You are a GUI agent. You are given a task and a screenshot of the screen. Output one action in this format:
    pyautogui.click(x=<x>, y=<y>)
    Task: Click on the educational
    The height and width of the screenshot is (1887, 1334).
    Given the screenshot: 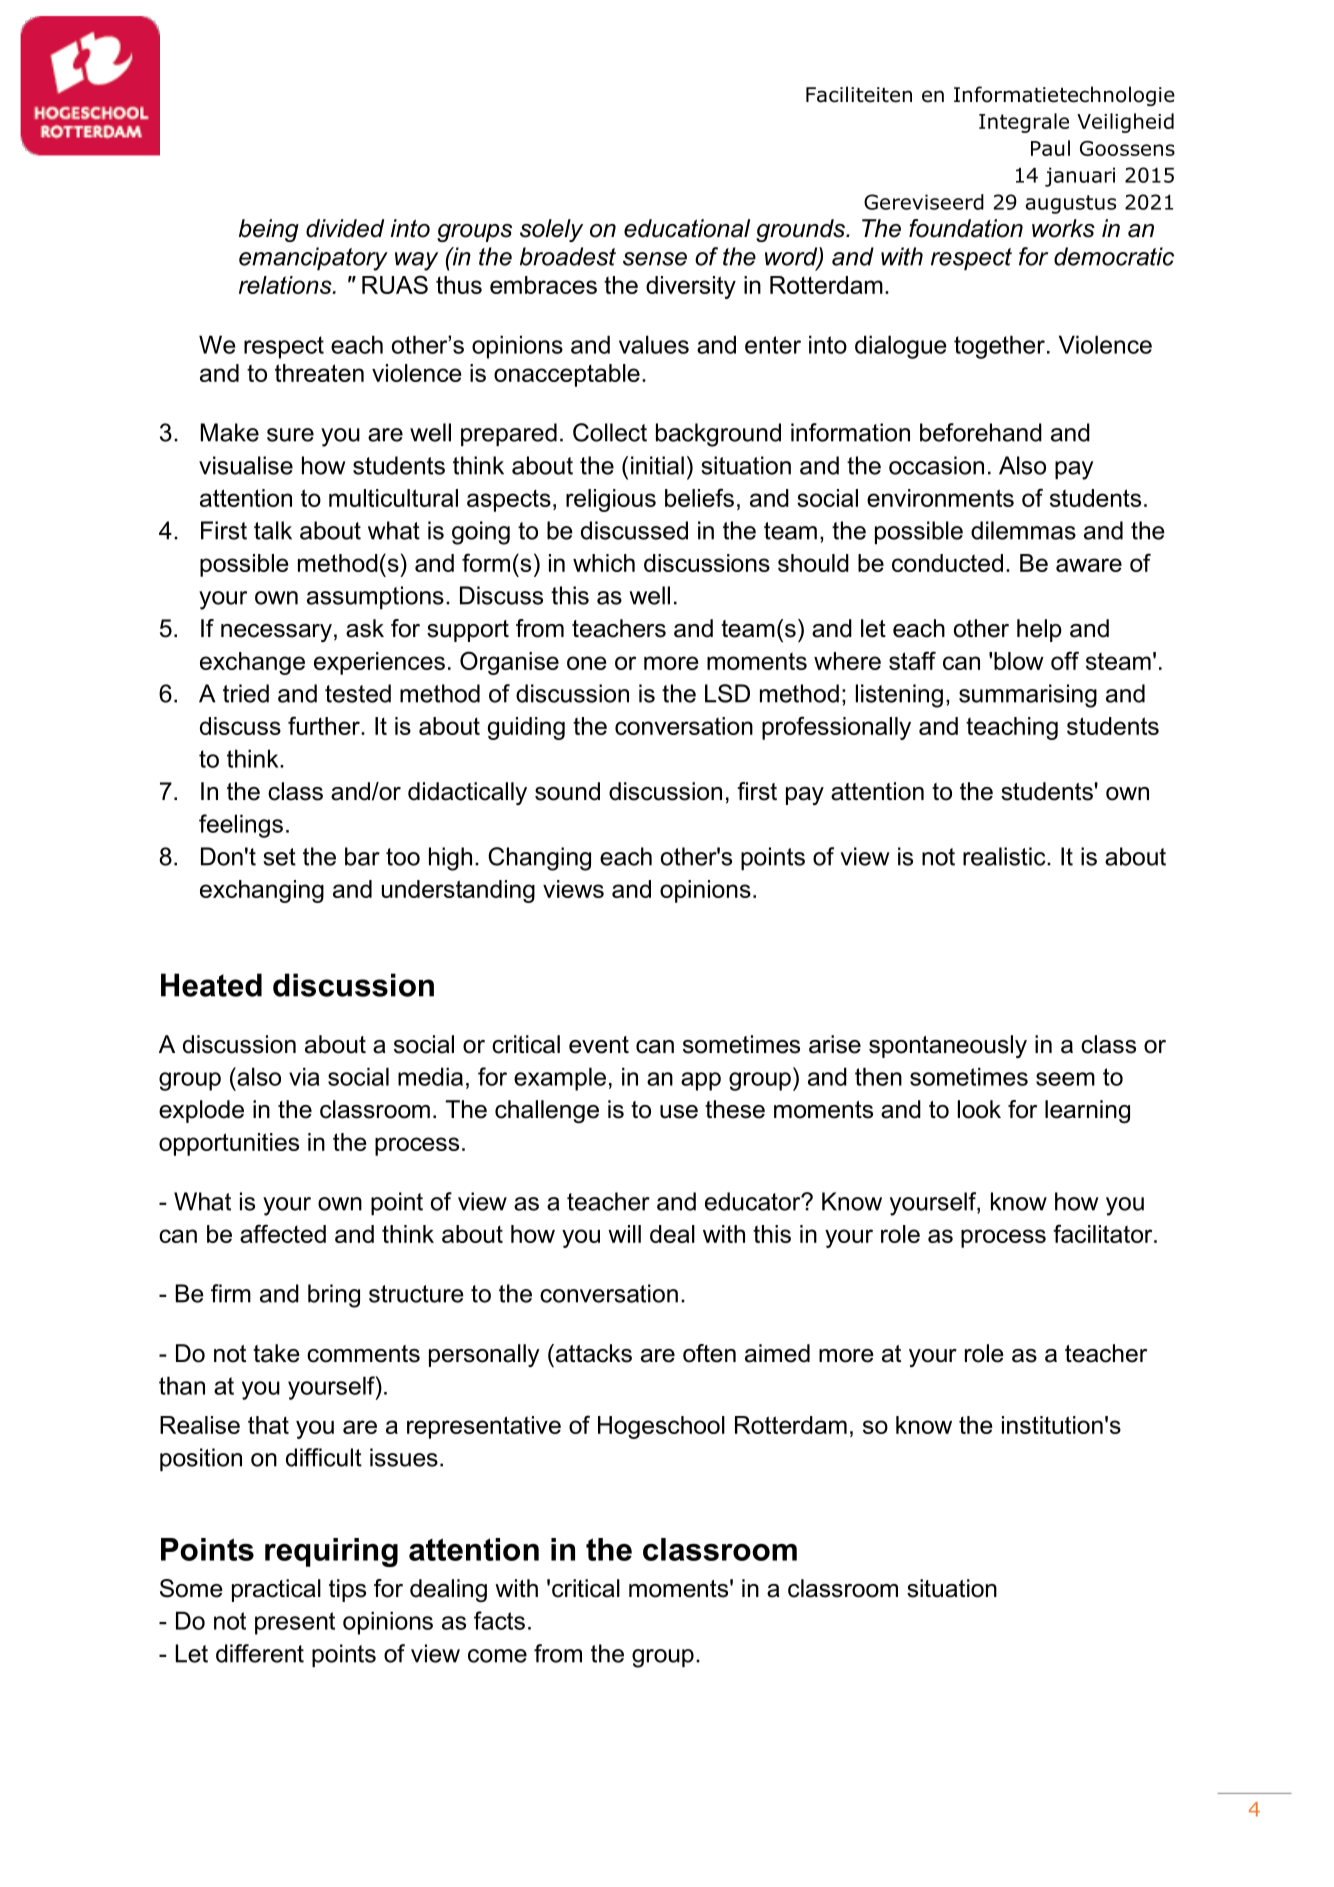 What is the action you would take?
    pyautogui.click(x=687, y=228)
